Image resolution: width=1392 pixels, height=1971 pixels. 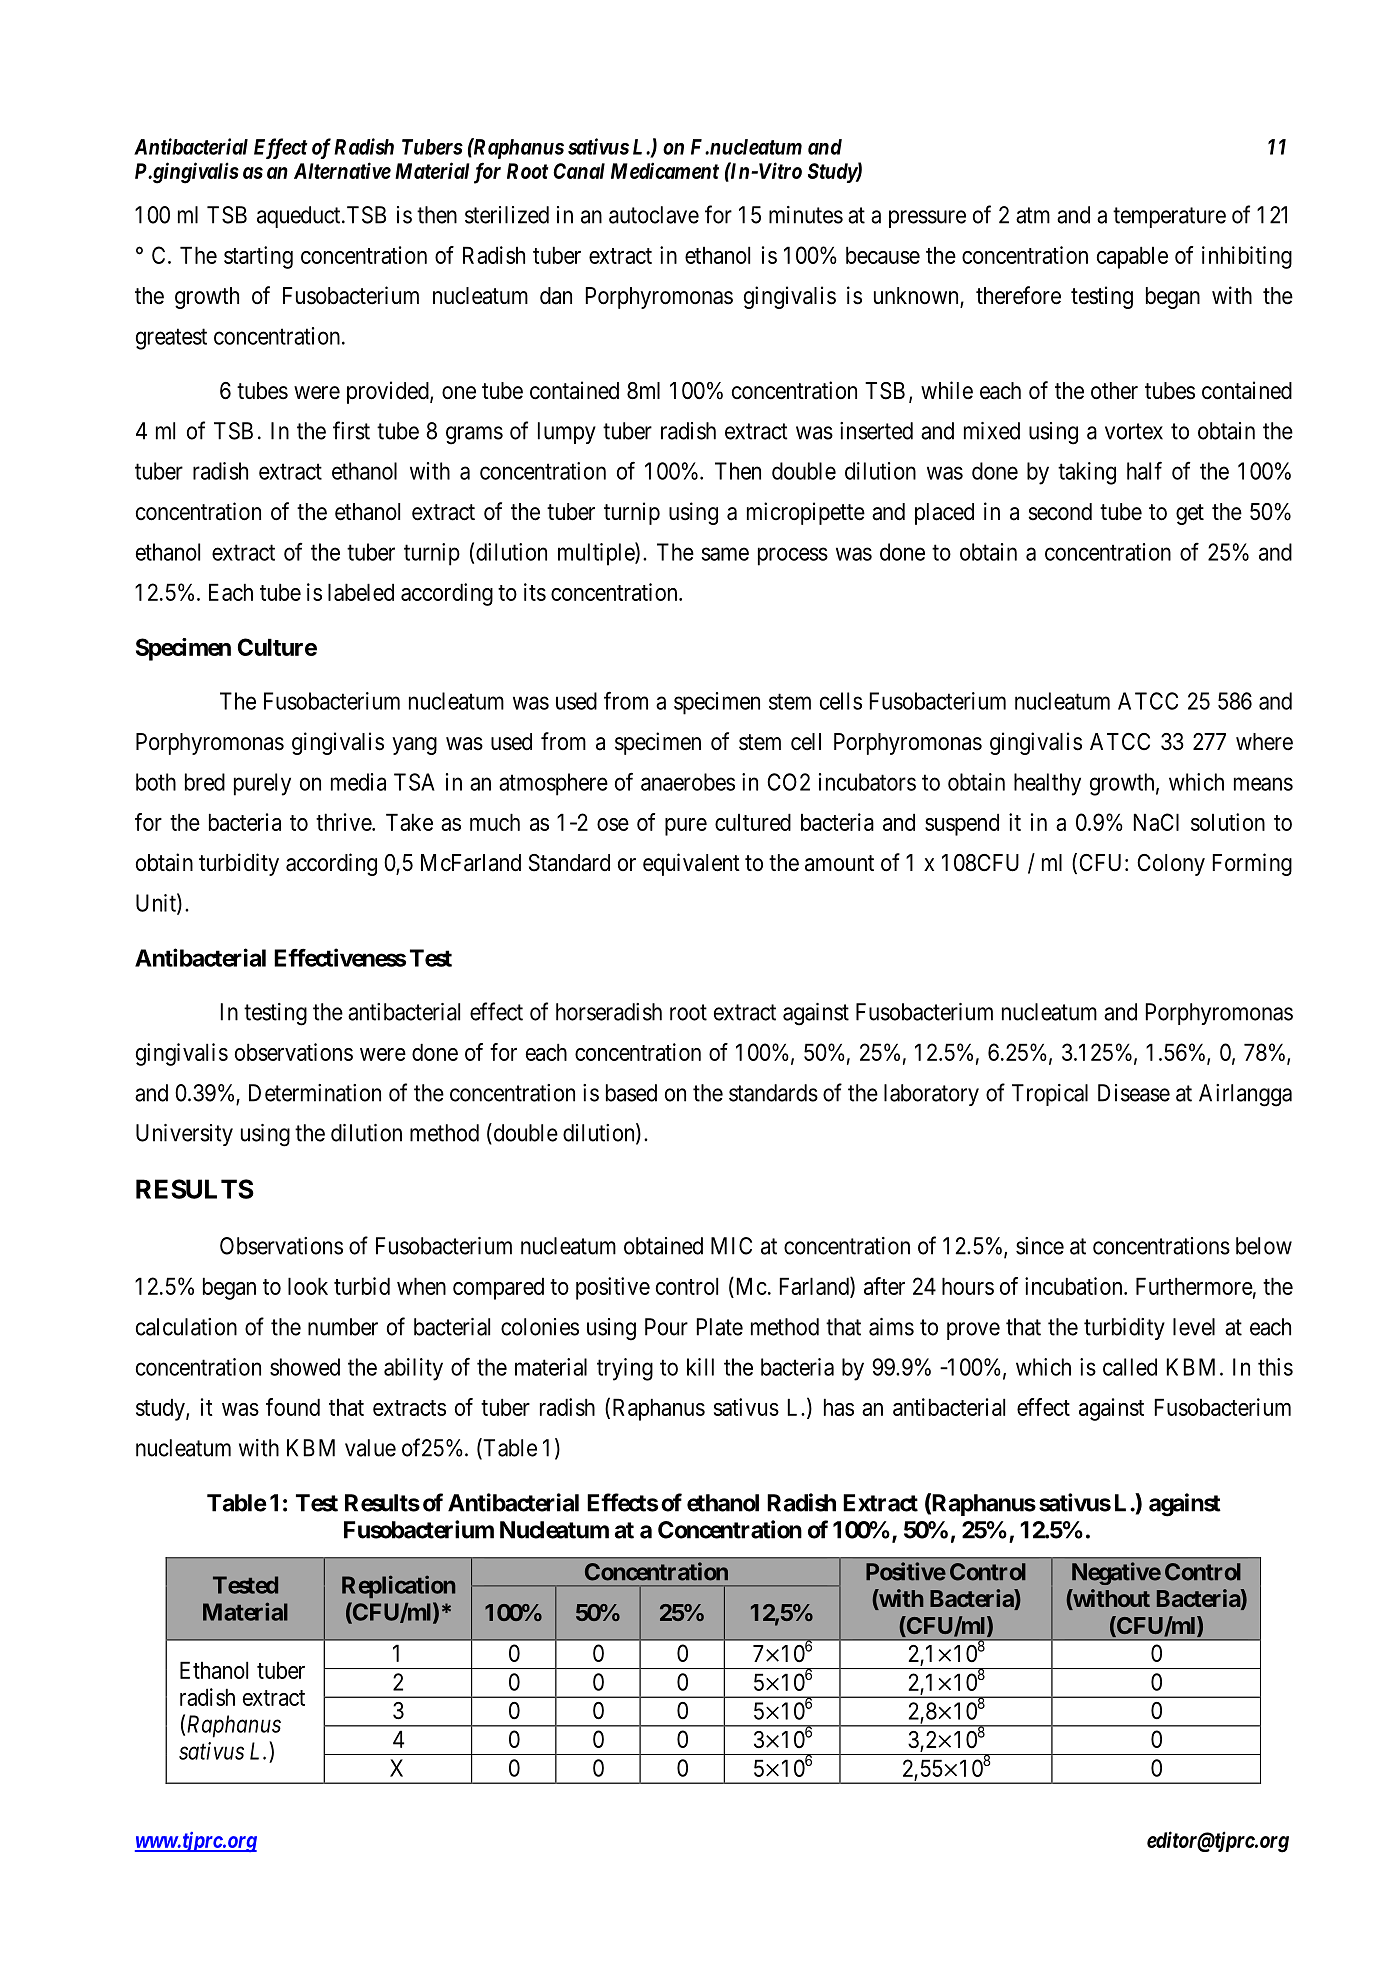 I want to click on thrive, so click(x=344, y=822).
